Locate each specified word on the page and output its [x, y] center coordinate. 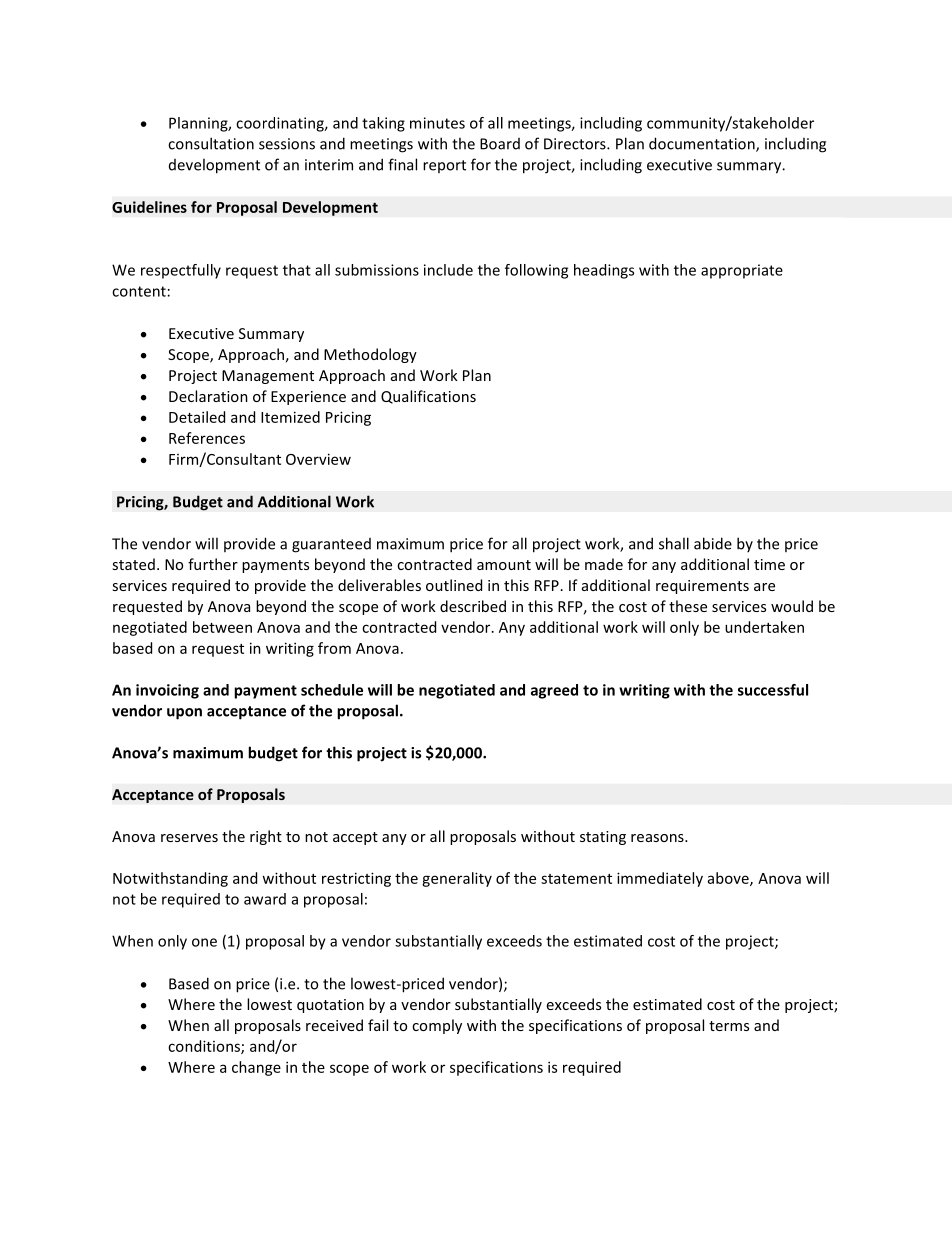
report [444, 166]
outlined [454, 585]
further [213, 564]
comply [437, 1026]
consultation [211, 143]
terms [729, 1026]
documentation [703, 144]
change [256, 1068]
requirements [702, 587]
